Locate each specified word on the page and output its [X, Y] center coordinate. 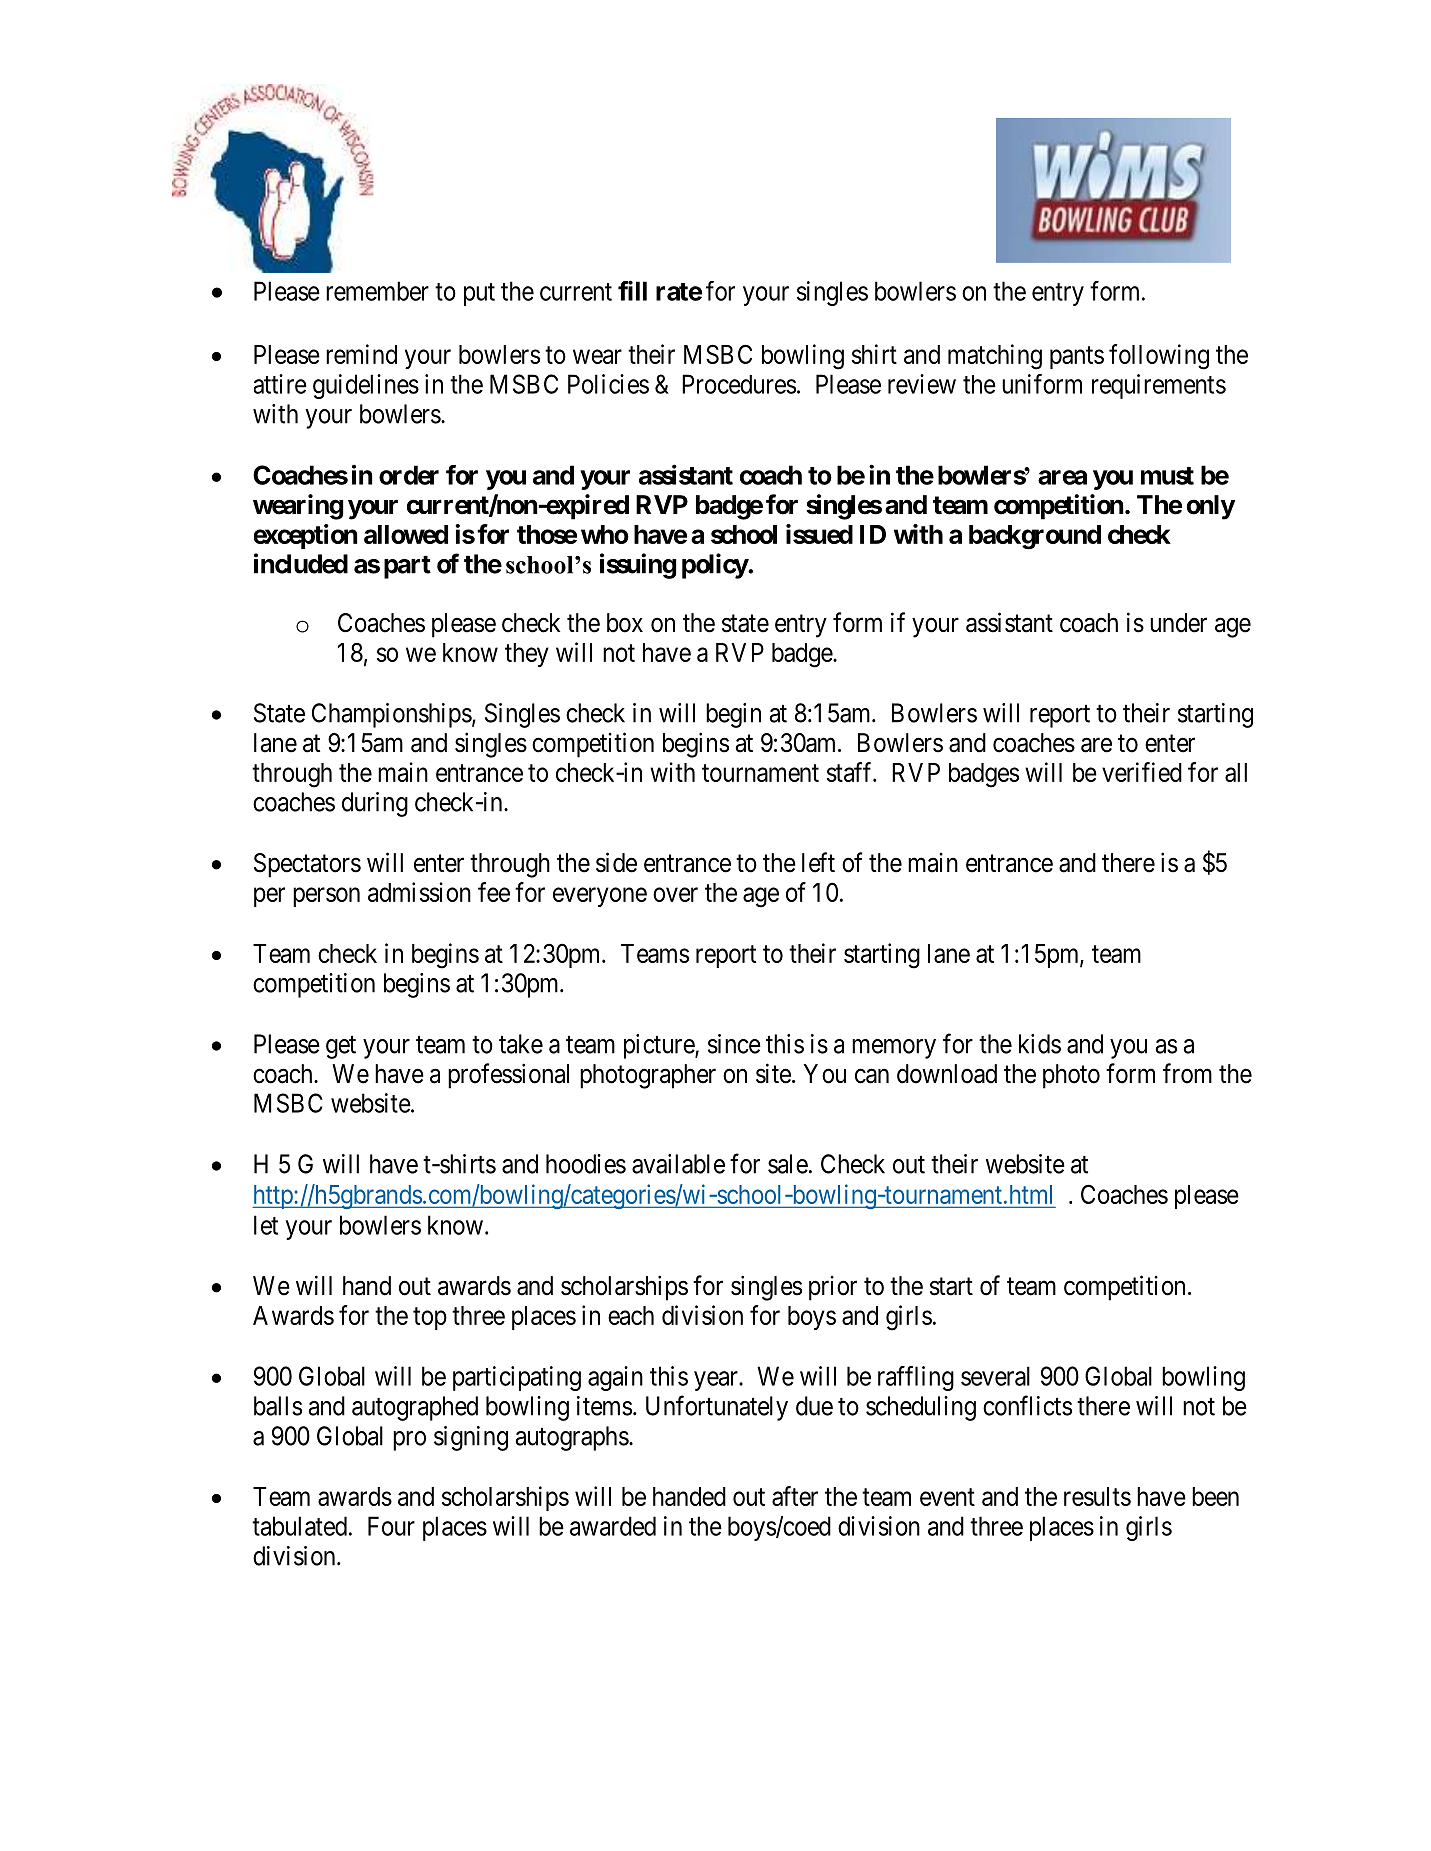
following [1159, 357]
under [1178, 623]
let [266, 1225]
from [1187, 1073]
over [675, 894]
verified [1142, 772]
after [795, 1496]
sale [788, 1164]
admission [419, 892]
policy [715, 566]
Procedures [739, 384]
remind [361, 354]
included [301, 563]
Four [391, 1526]
